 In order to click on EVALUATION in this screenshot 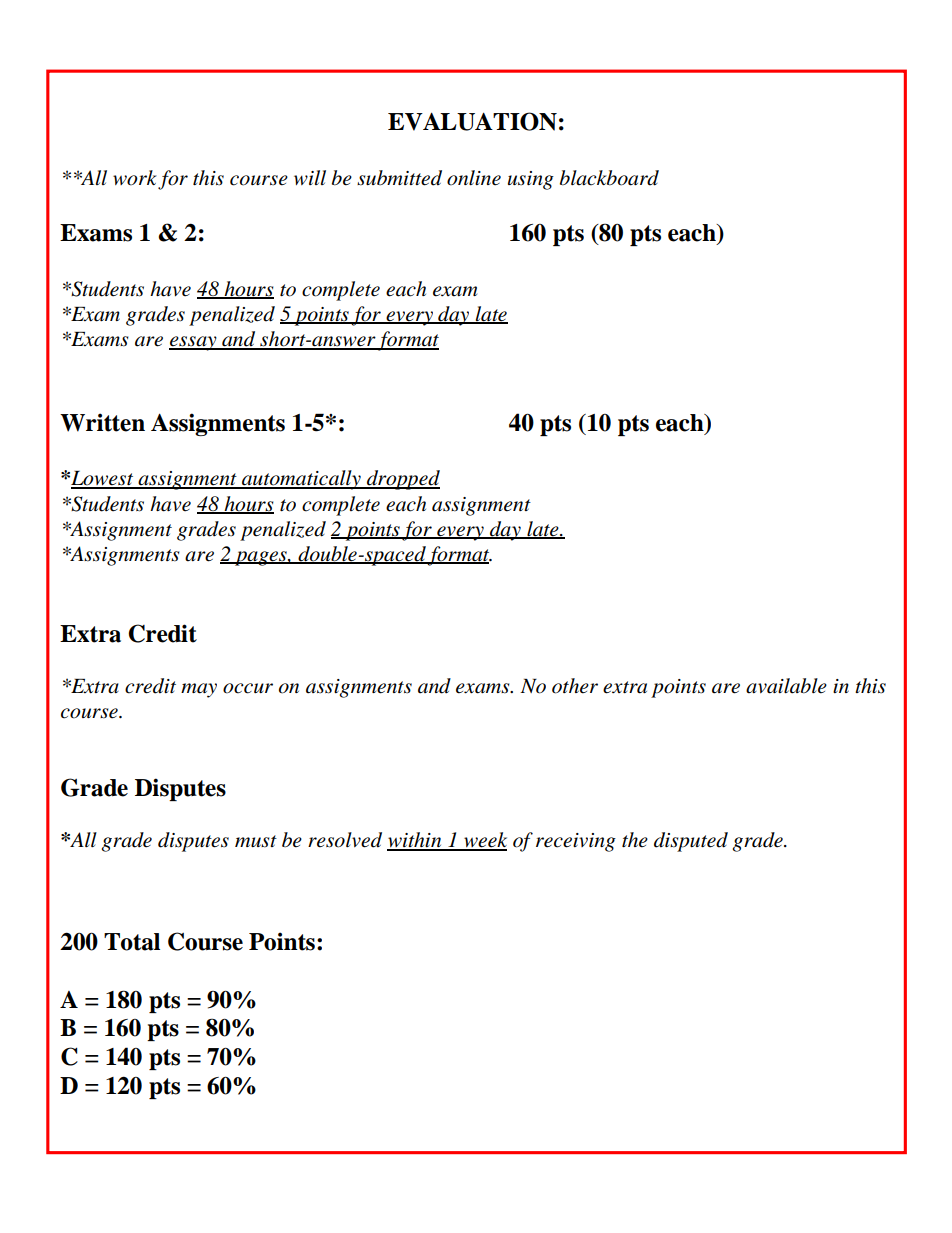, I will do `click(472, 121)`.
